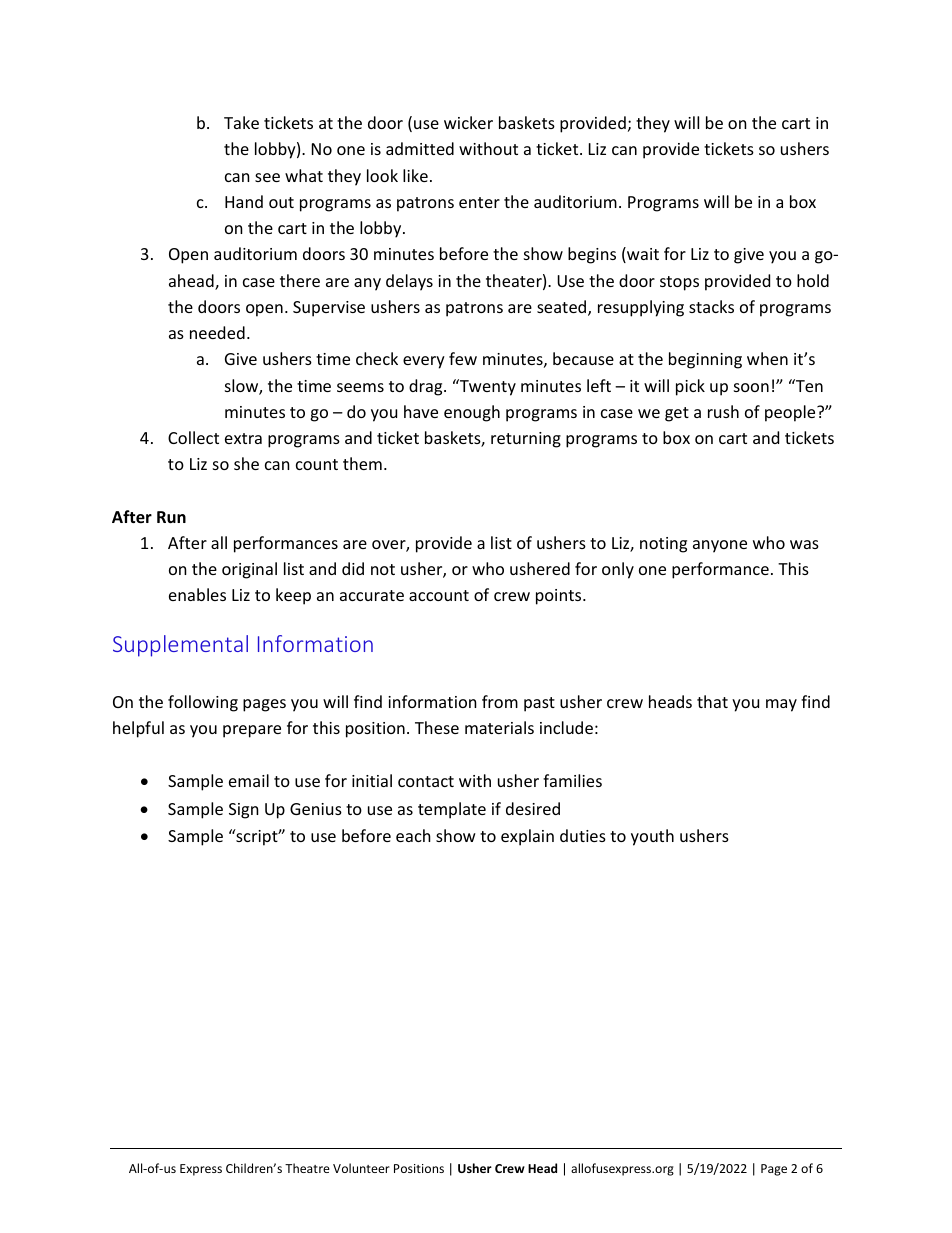 The width and height of the screenshot is (952, 1233). What do you see at coordinates (723, 411) in the screenshot?
I see `rush` at bounding box center [723, 411].
